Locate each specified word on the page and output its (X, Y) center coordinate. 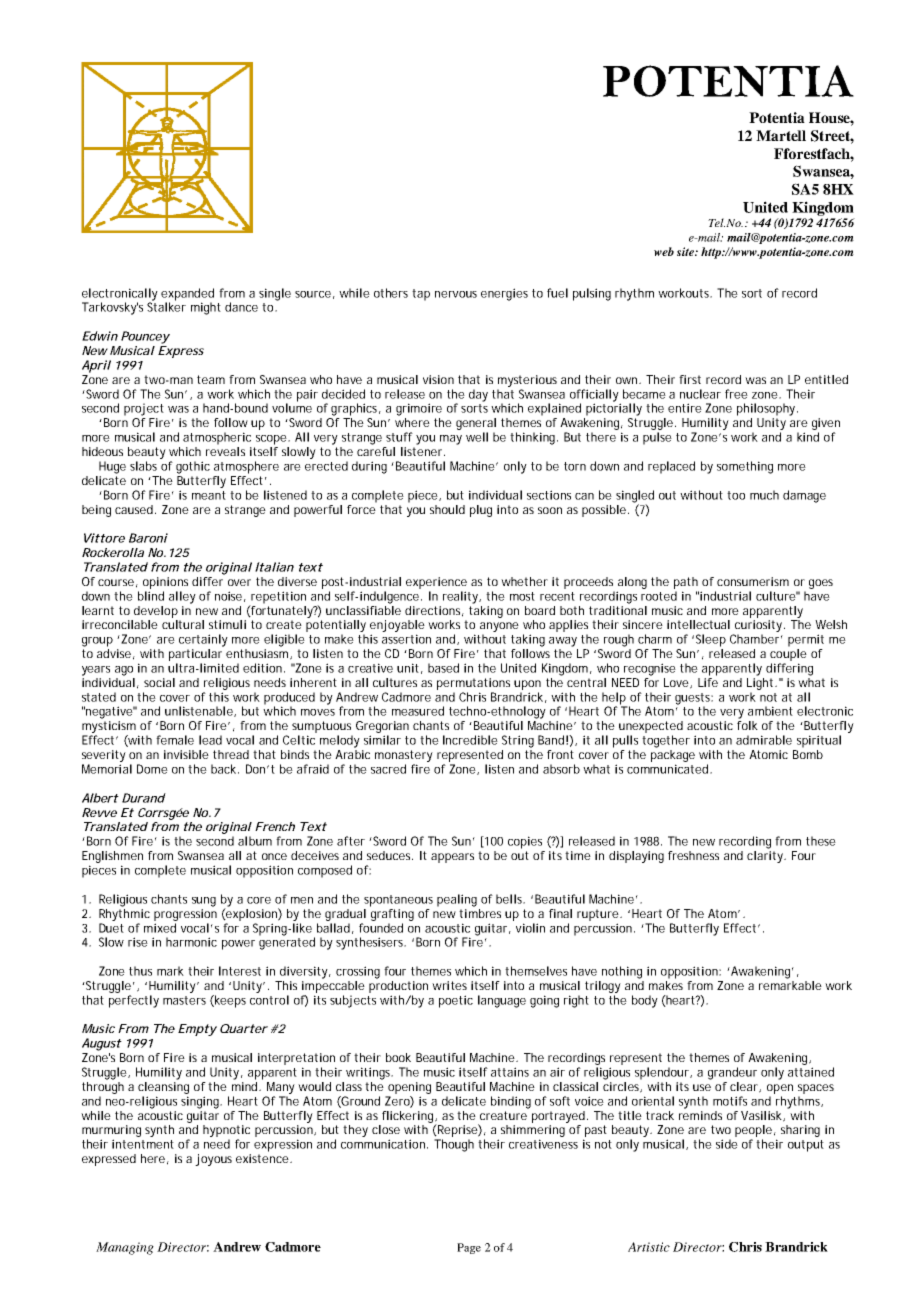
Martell (781, 135)
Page (469, 1248)
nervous (456, 294)
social (159, 682)
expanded (187, 295)
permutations (473, 684)
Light (761, 684)
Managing (125, 1248)
